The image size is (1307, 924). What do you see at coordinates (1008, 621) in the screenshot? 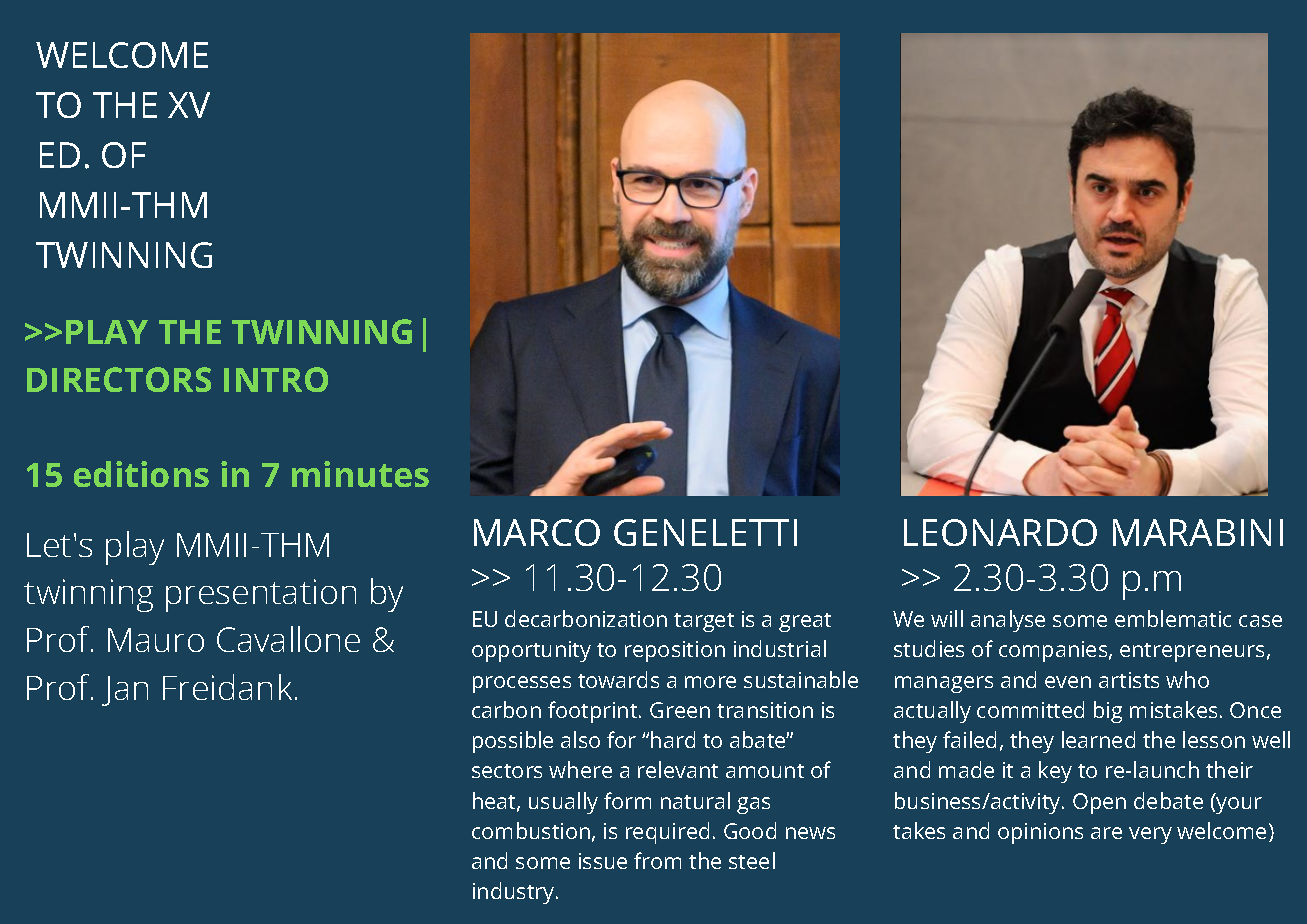
I see `analyse` at bounding box center [1008, 621].
